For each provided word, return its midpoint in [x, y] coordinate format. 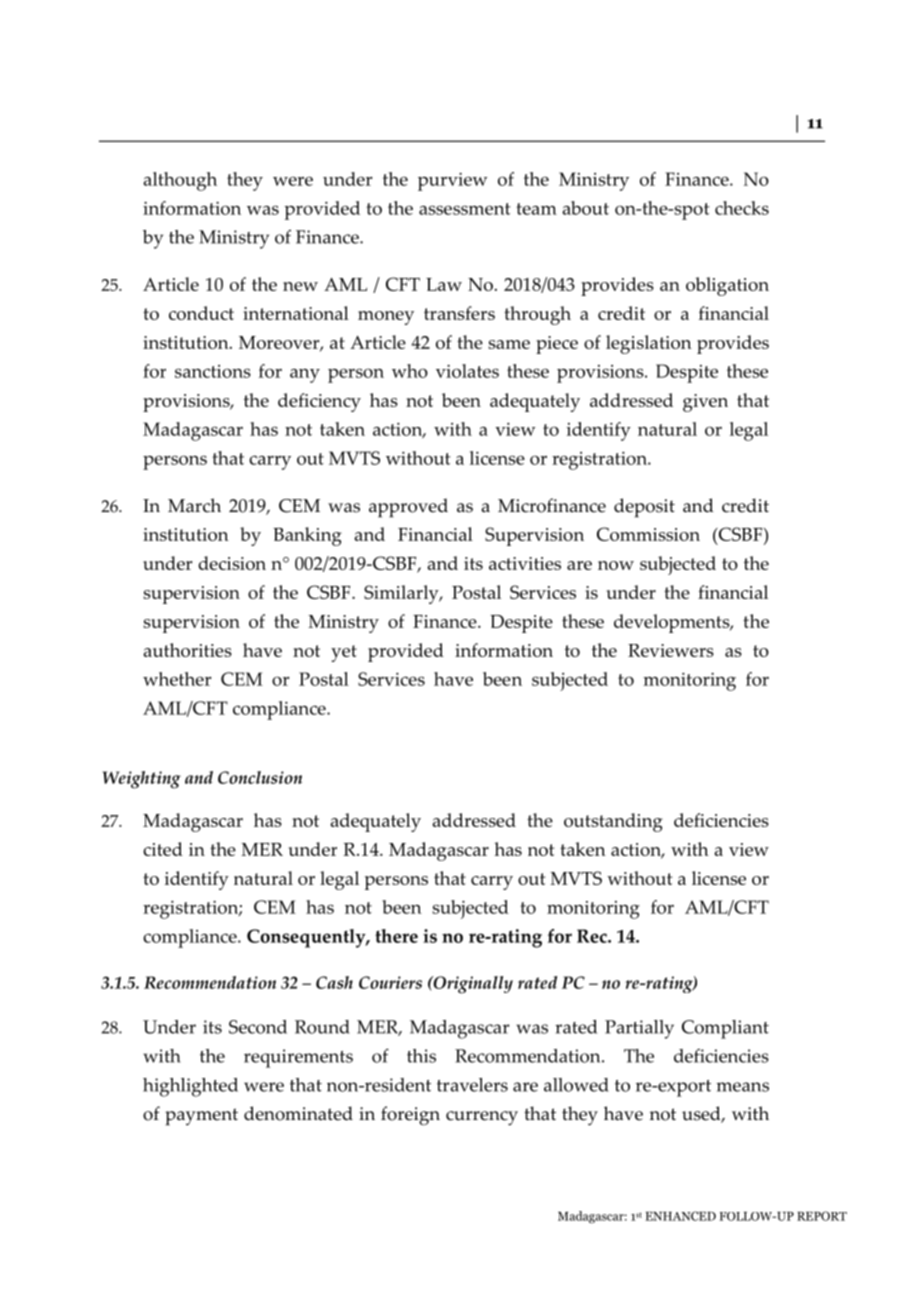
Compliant [725, 1029]
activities [525, 563]
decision [232, 563]
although [180, 181]
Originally [472, 985]
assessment [465, 209]
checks [742, 208]
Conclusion [260, 777]
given [705, 403]
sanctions [213, 371]
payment [201, 1117]
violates [467, 371]
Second [258, 1027]
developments [673, 623]
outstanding [613, 822]
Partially [639, 1029]
